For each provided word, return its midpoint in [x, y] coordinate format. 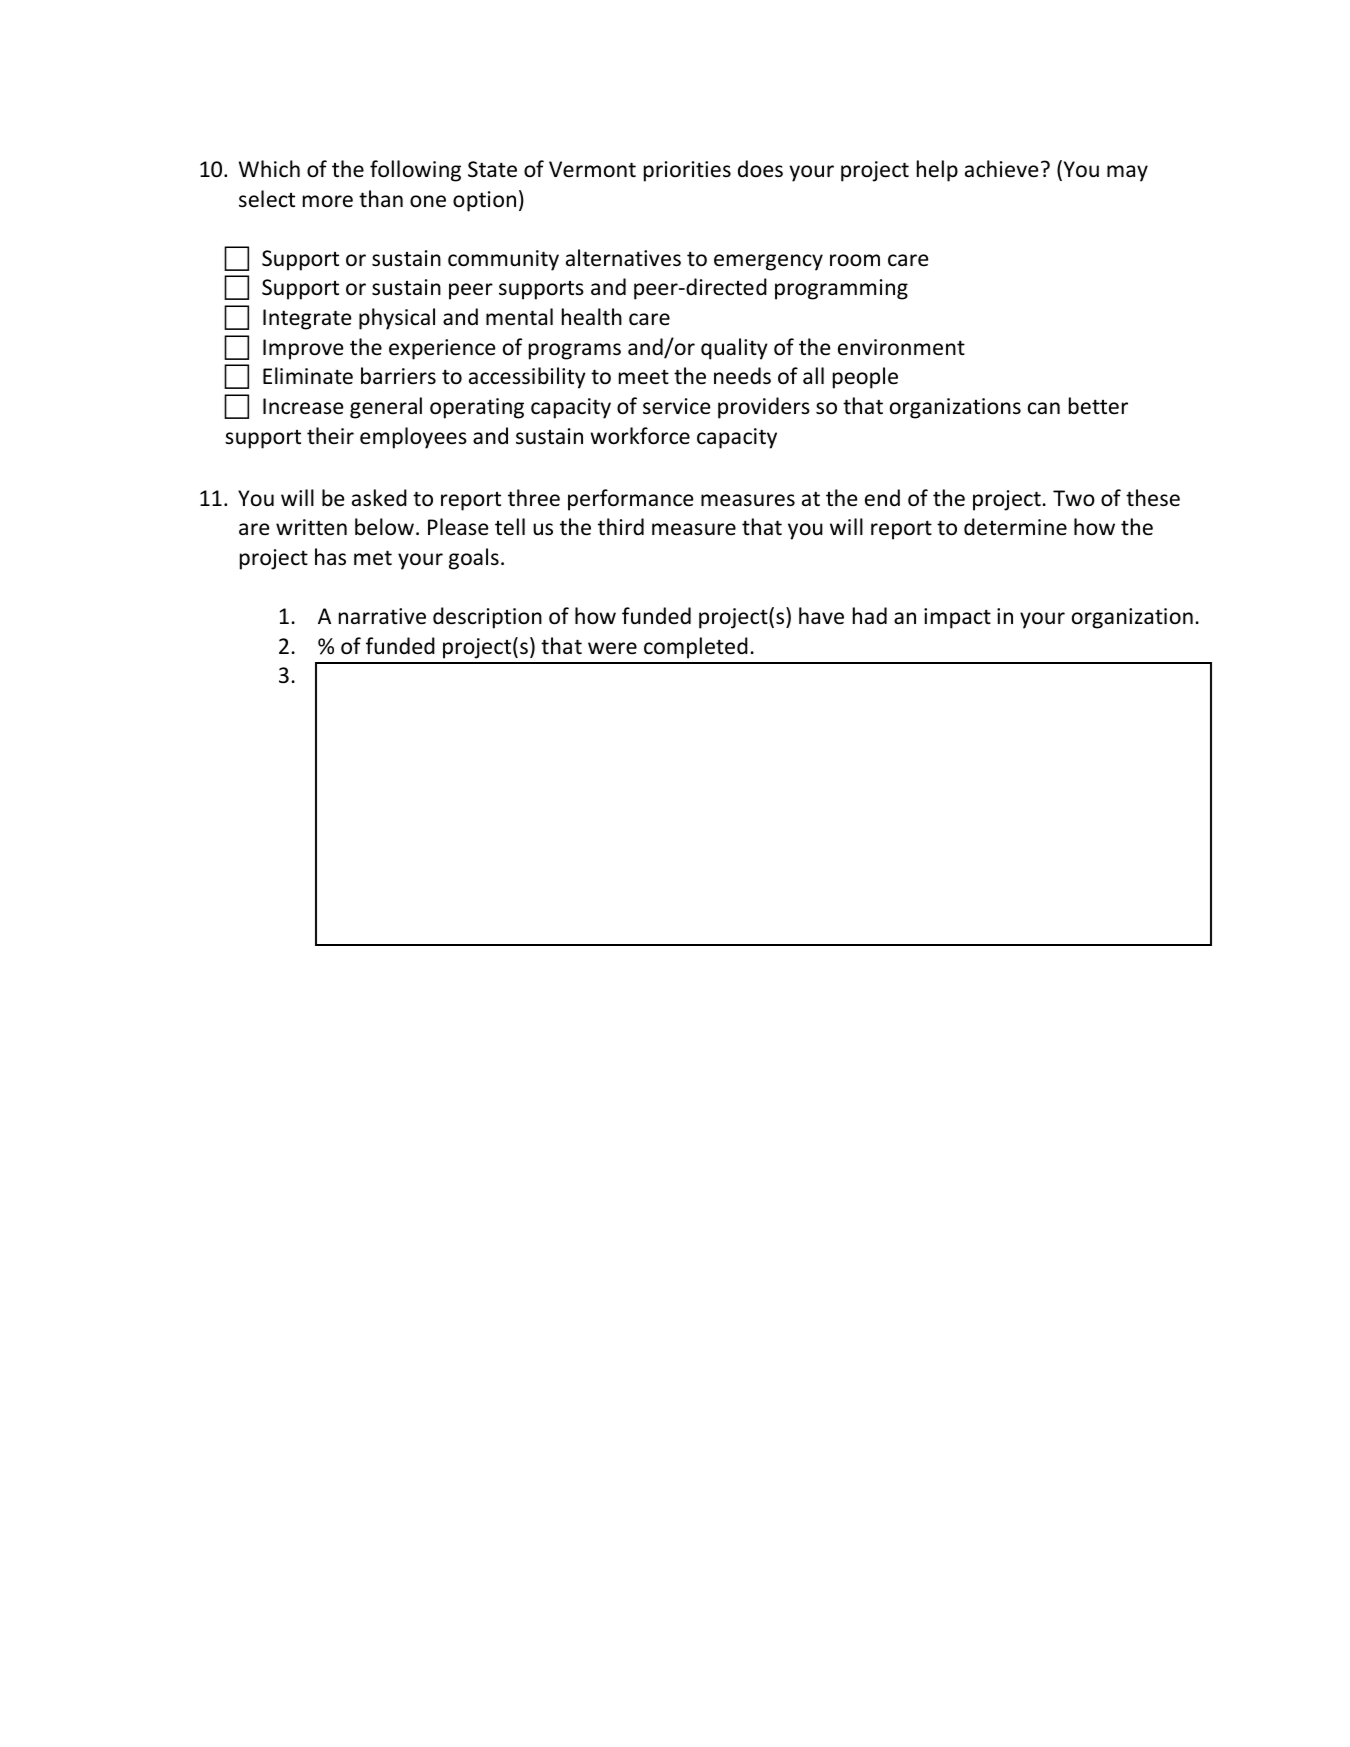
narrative [382, 616]
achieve [1002, 169]
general [386, 408]
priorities [687, 171]
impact [957, 618]
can [1044, 408]
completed [696, 648]
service [677, 406]
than [381, 198]
